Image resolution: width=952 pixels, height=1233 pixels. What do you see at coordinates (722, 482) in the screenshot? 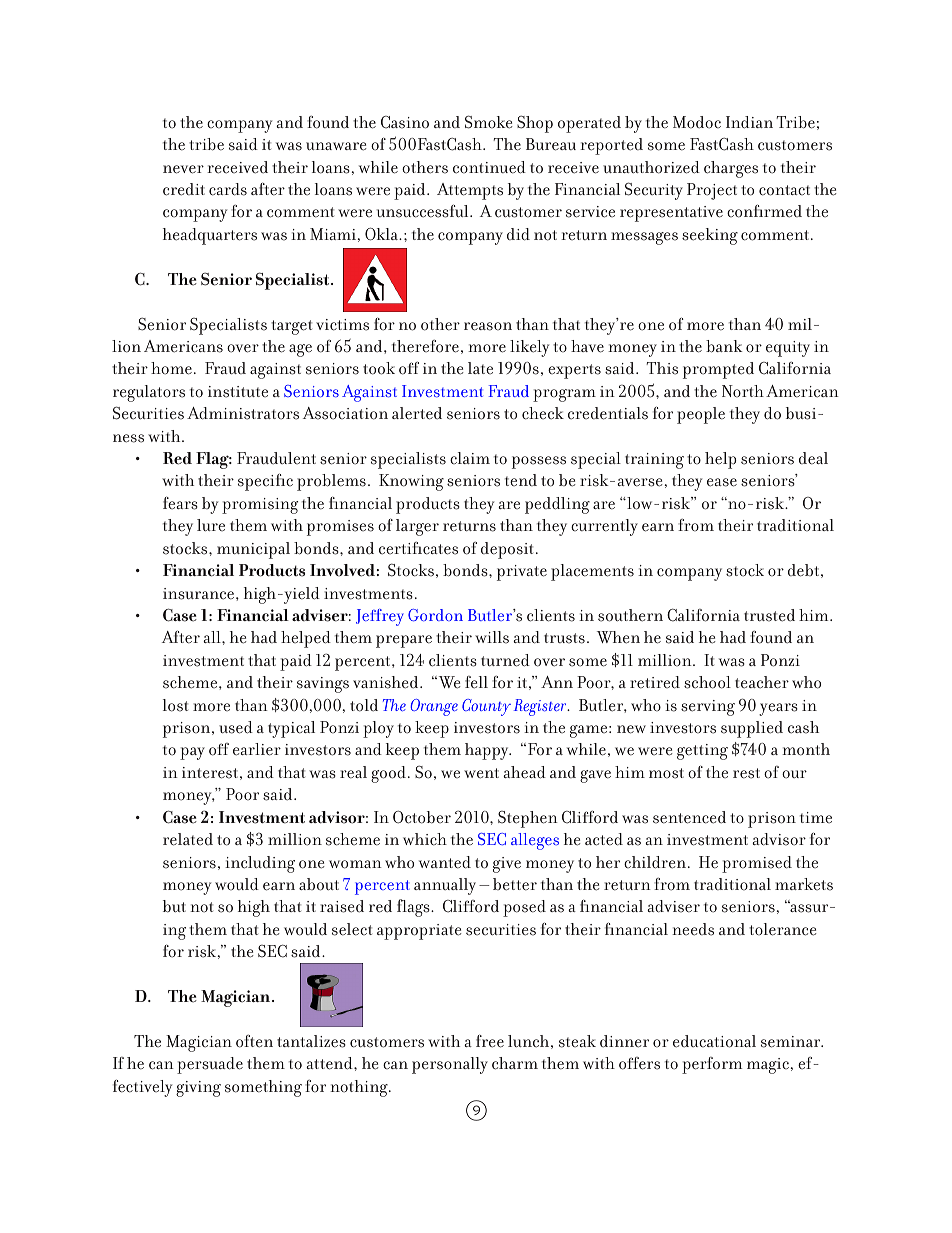
I see `ease` at bounding box center [722, 482].
